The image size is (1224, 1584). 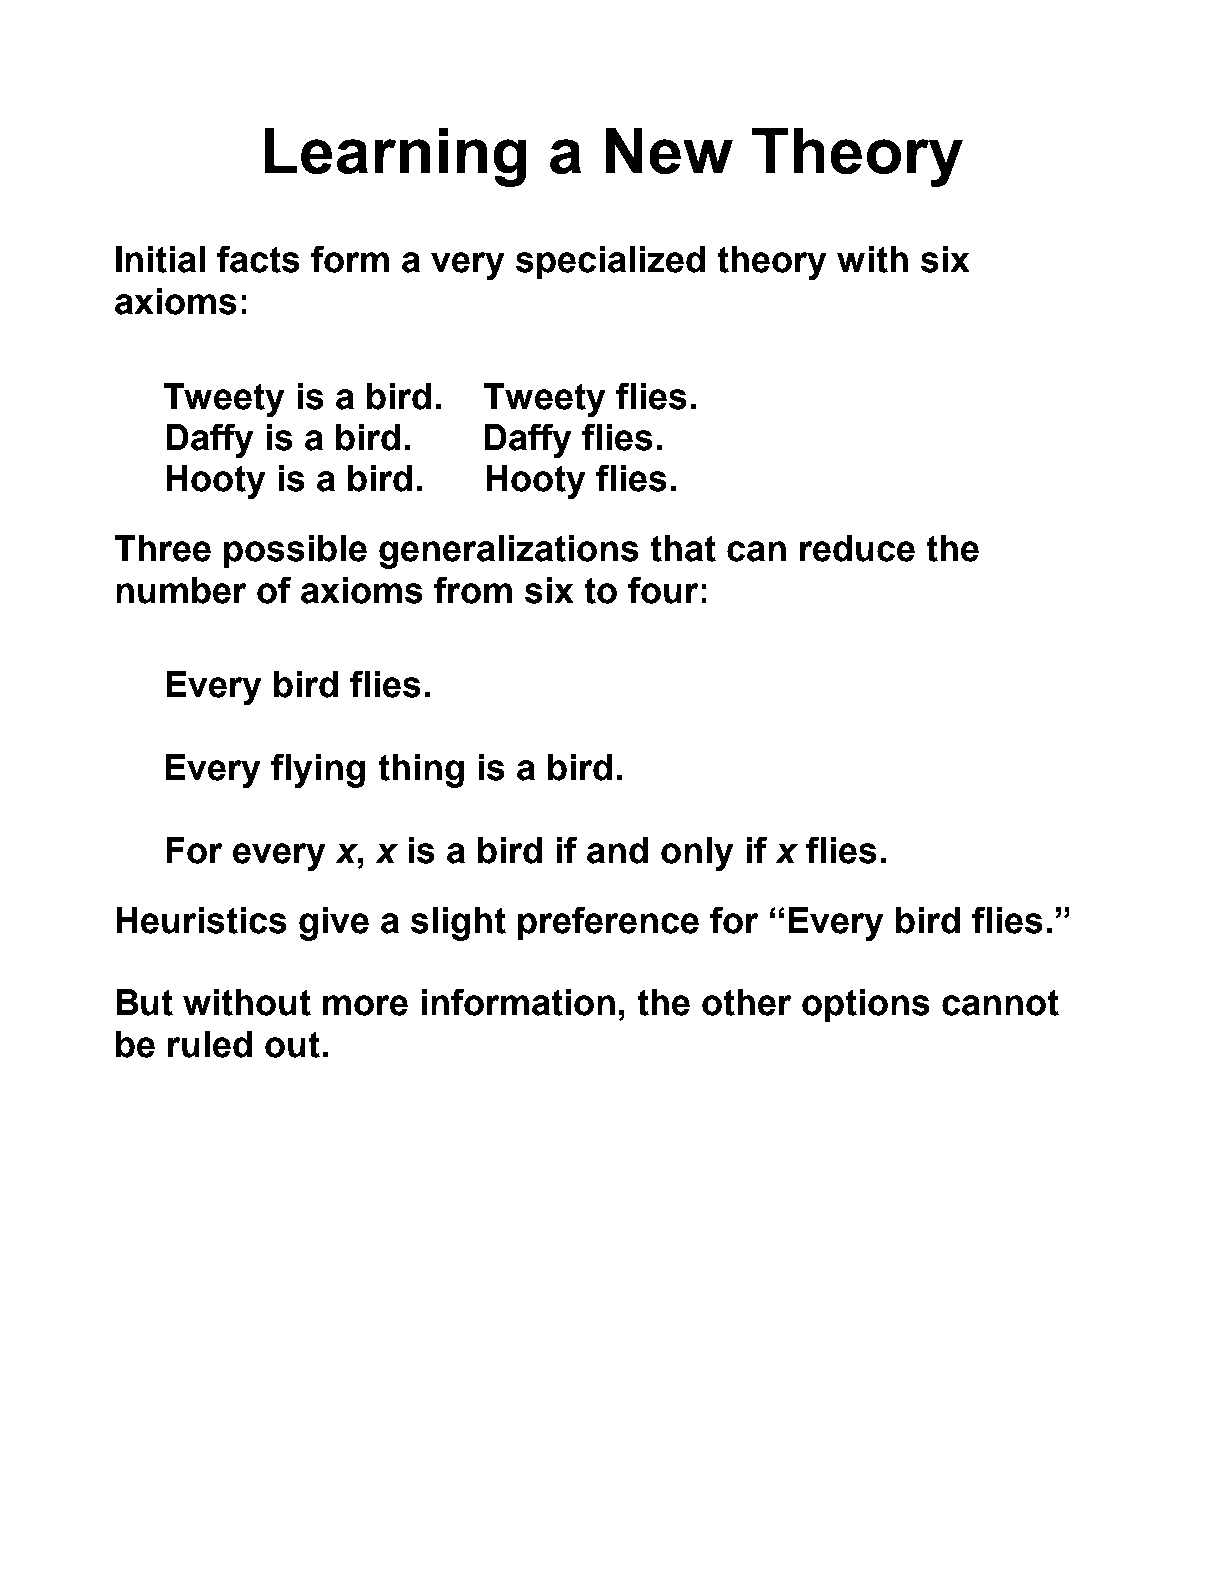 What do you see at coordinates (210, 1044) in the image?
I see `ruled` at bounding box center [210, 1044].
